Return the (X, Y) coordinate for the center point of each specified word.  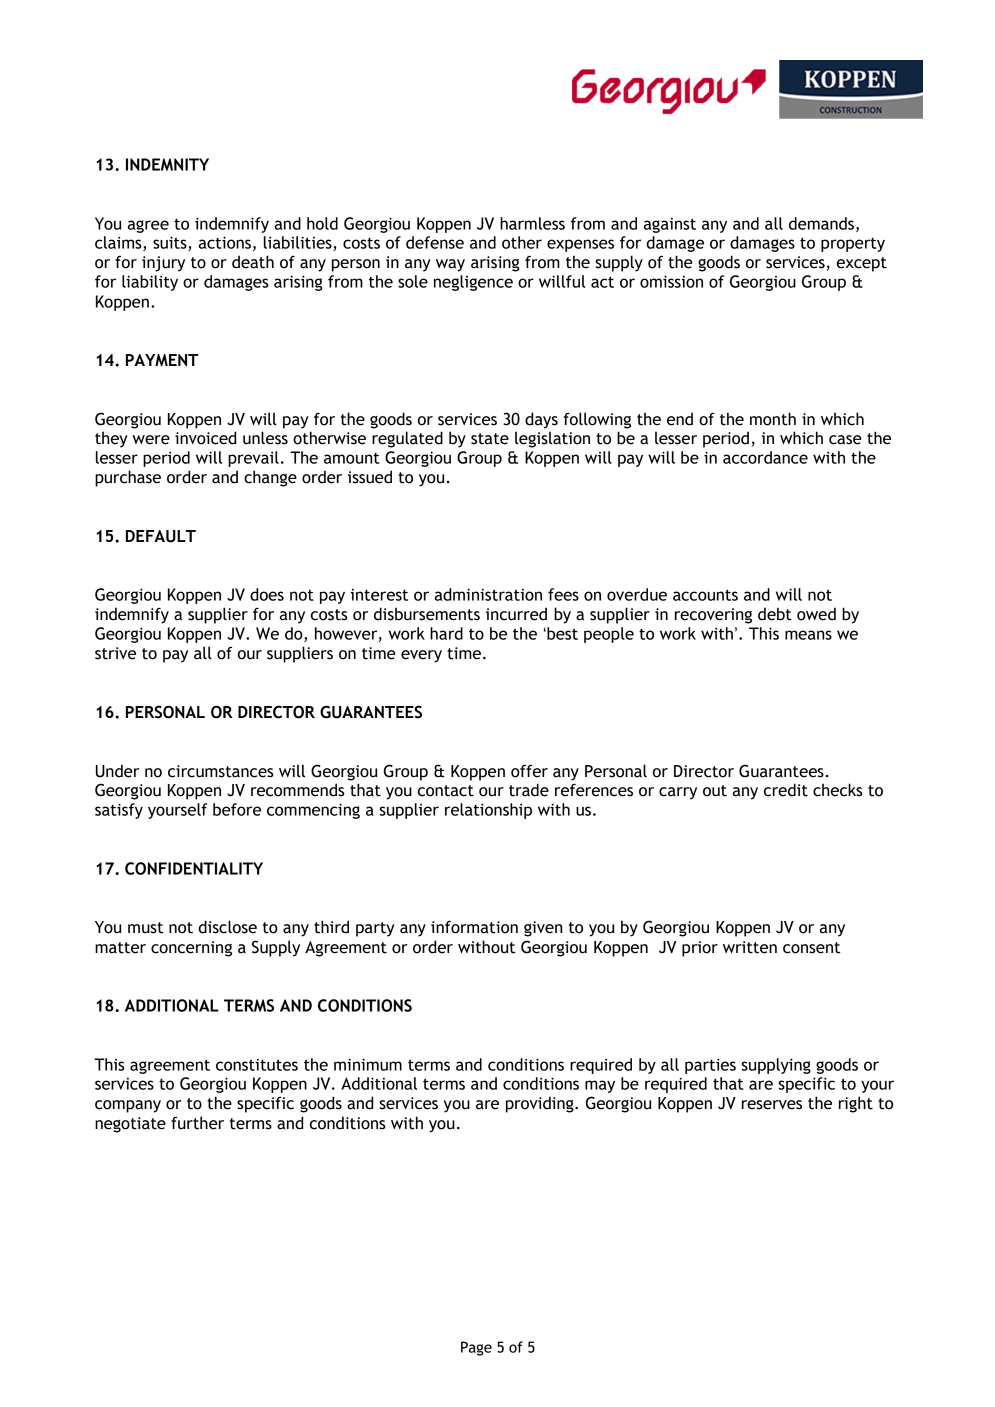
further (197, 1123)
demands (821, 223)
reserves (772, 1105)
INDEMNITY (167, 164)
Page (476, 1348)
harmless (532, 223)
